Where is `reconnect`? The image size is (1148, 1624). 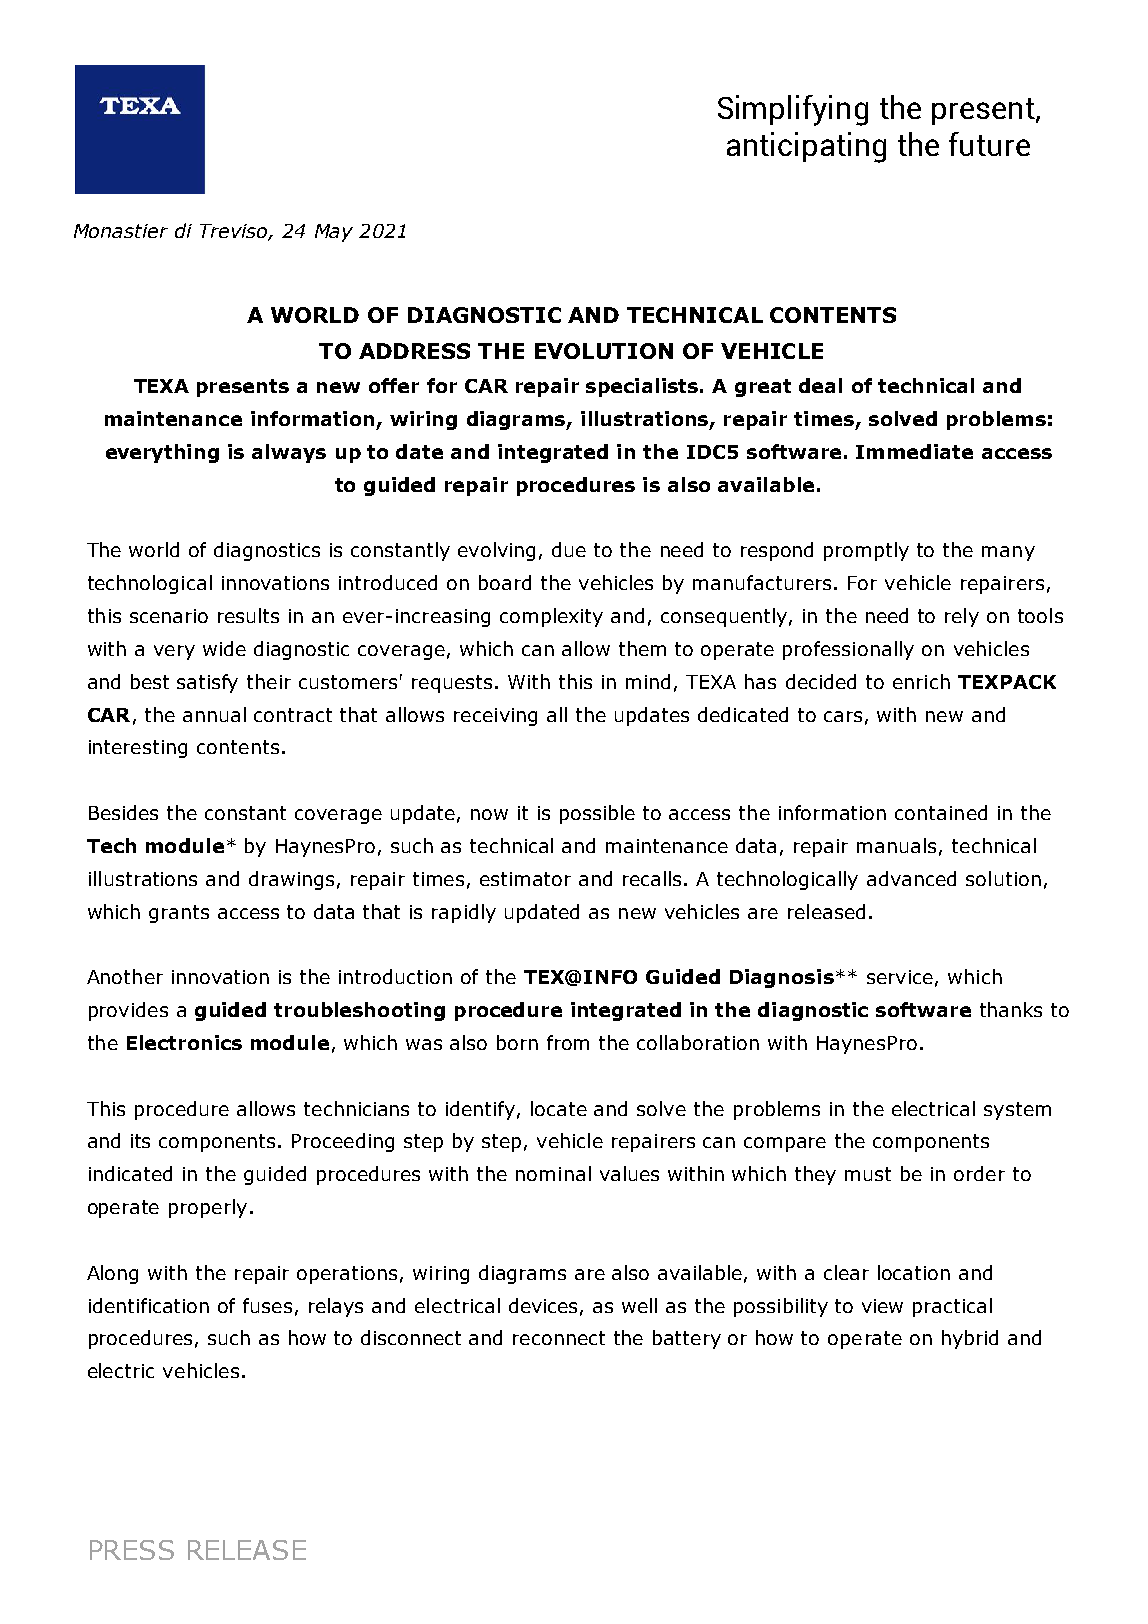
reconnect is located at coordinates (559, 1338).
